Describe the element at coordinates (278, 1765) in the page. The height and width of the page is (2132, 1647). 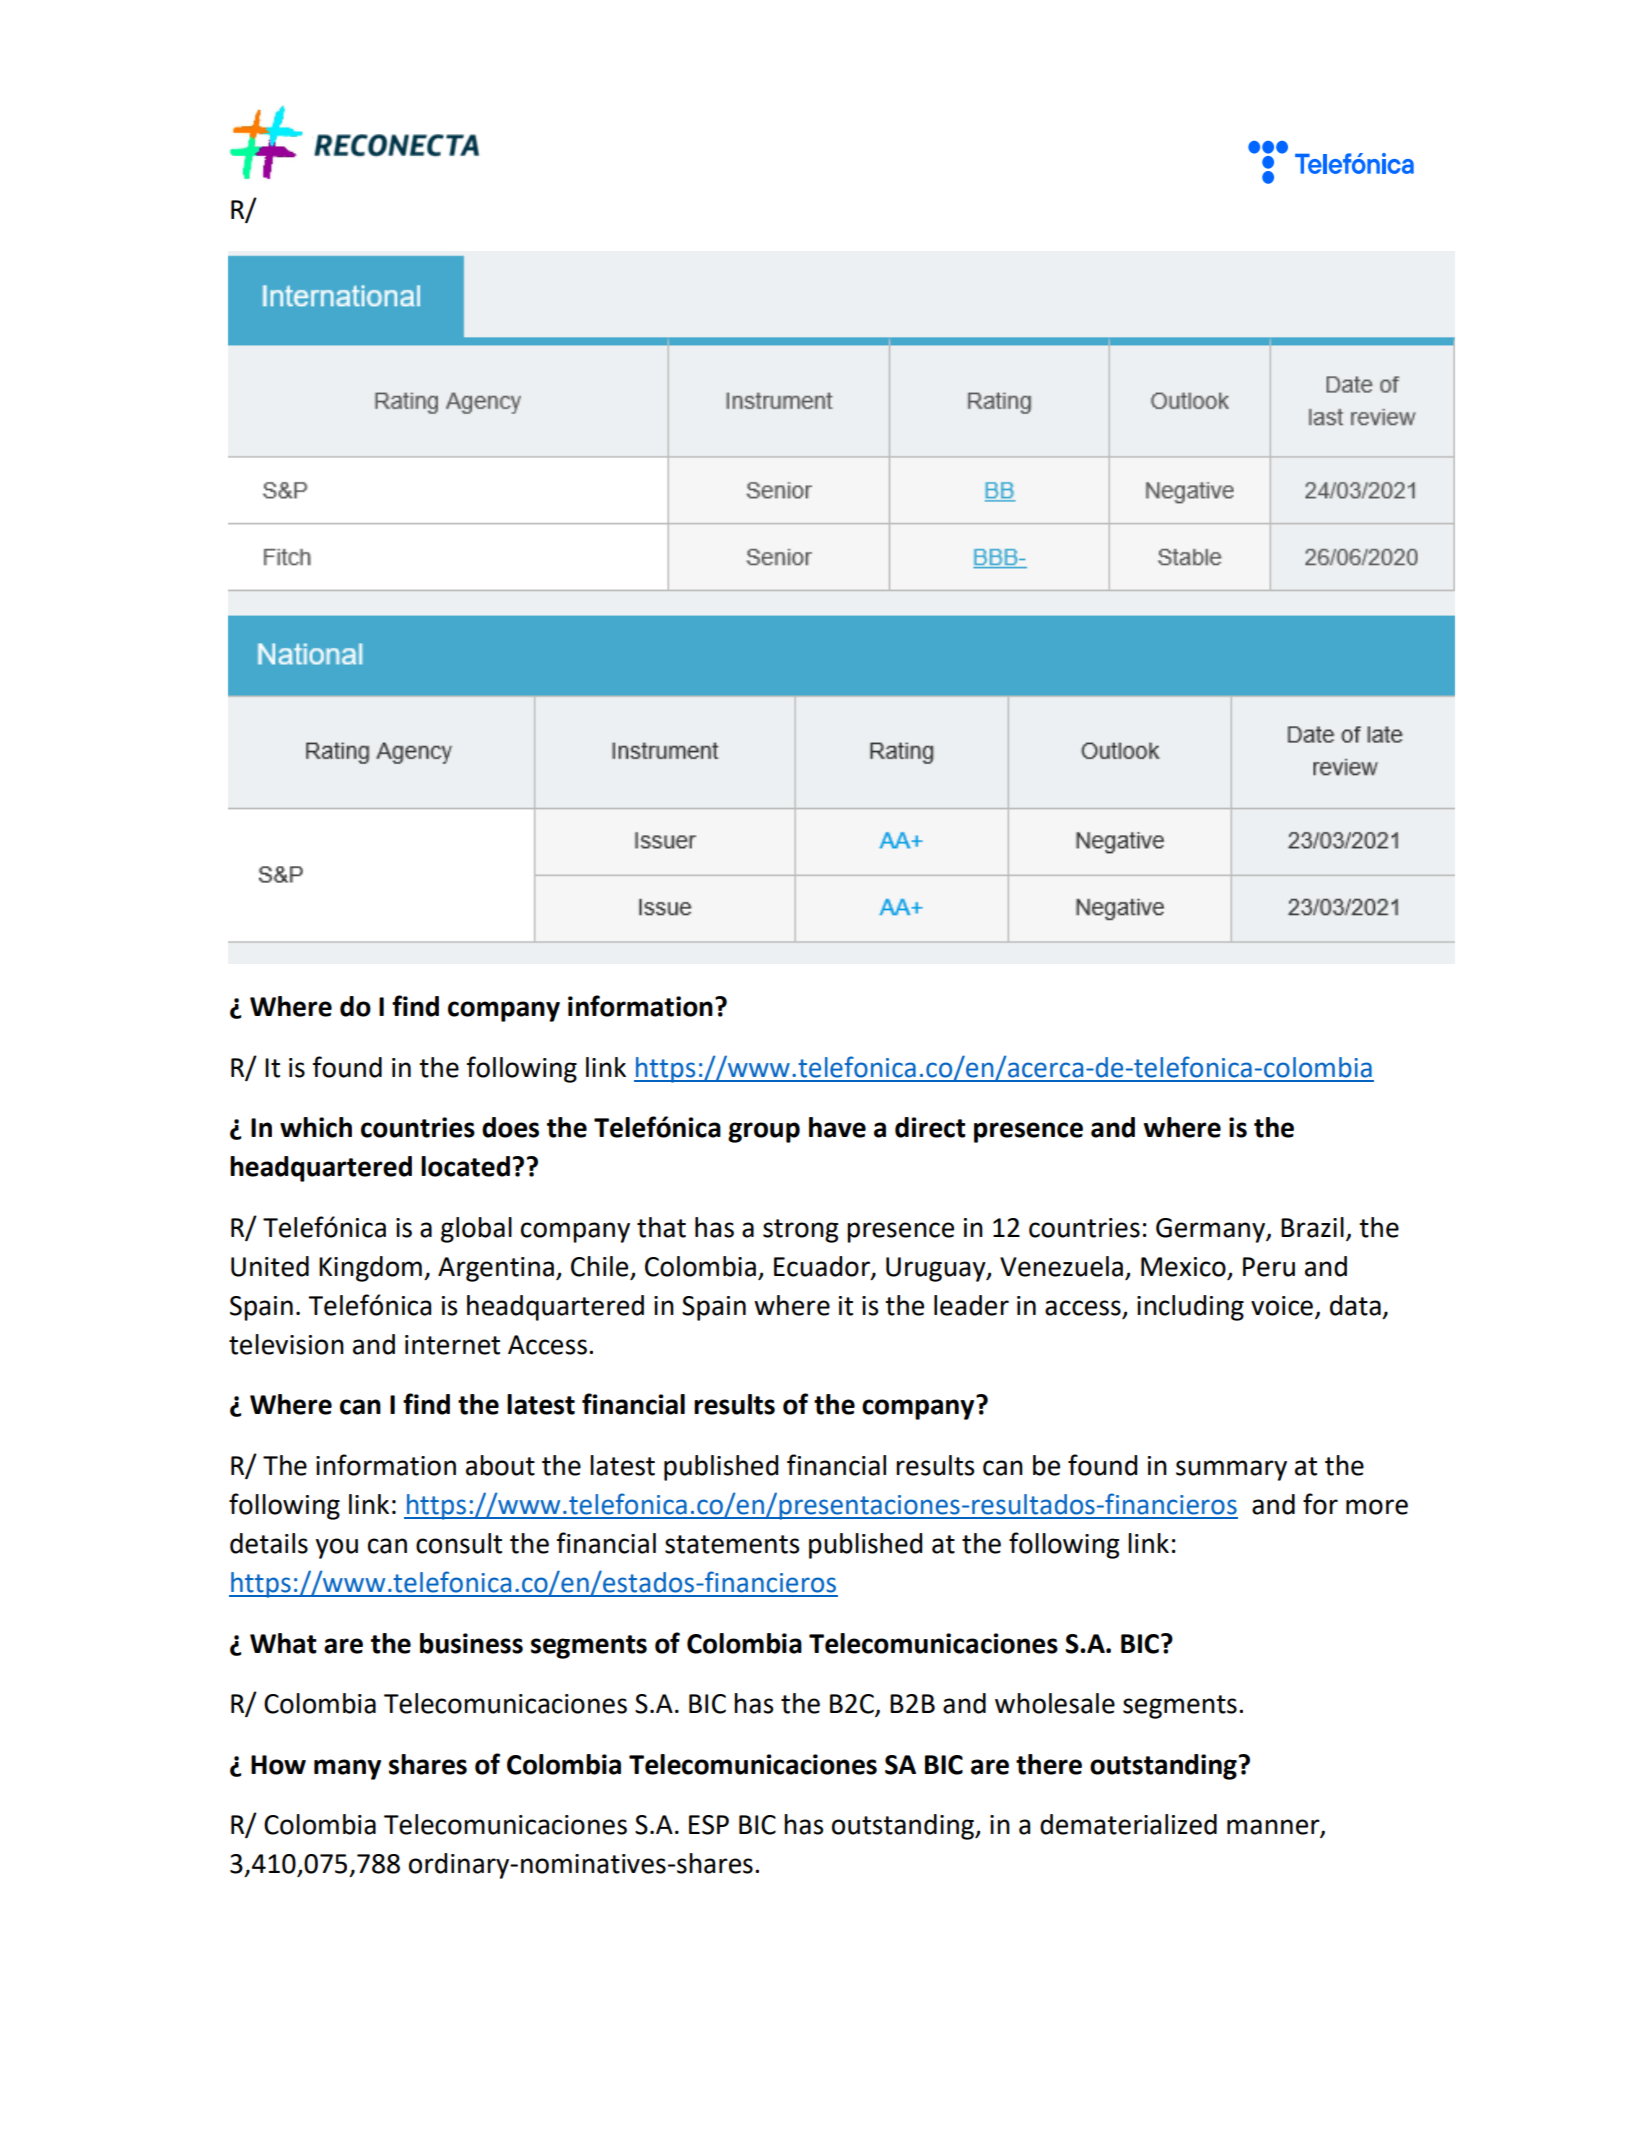
I see `How` at that location.
